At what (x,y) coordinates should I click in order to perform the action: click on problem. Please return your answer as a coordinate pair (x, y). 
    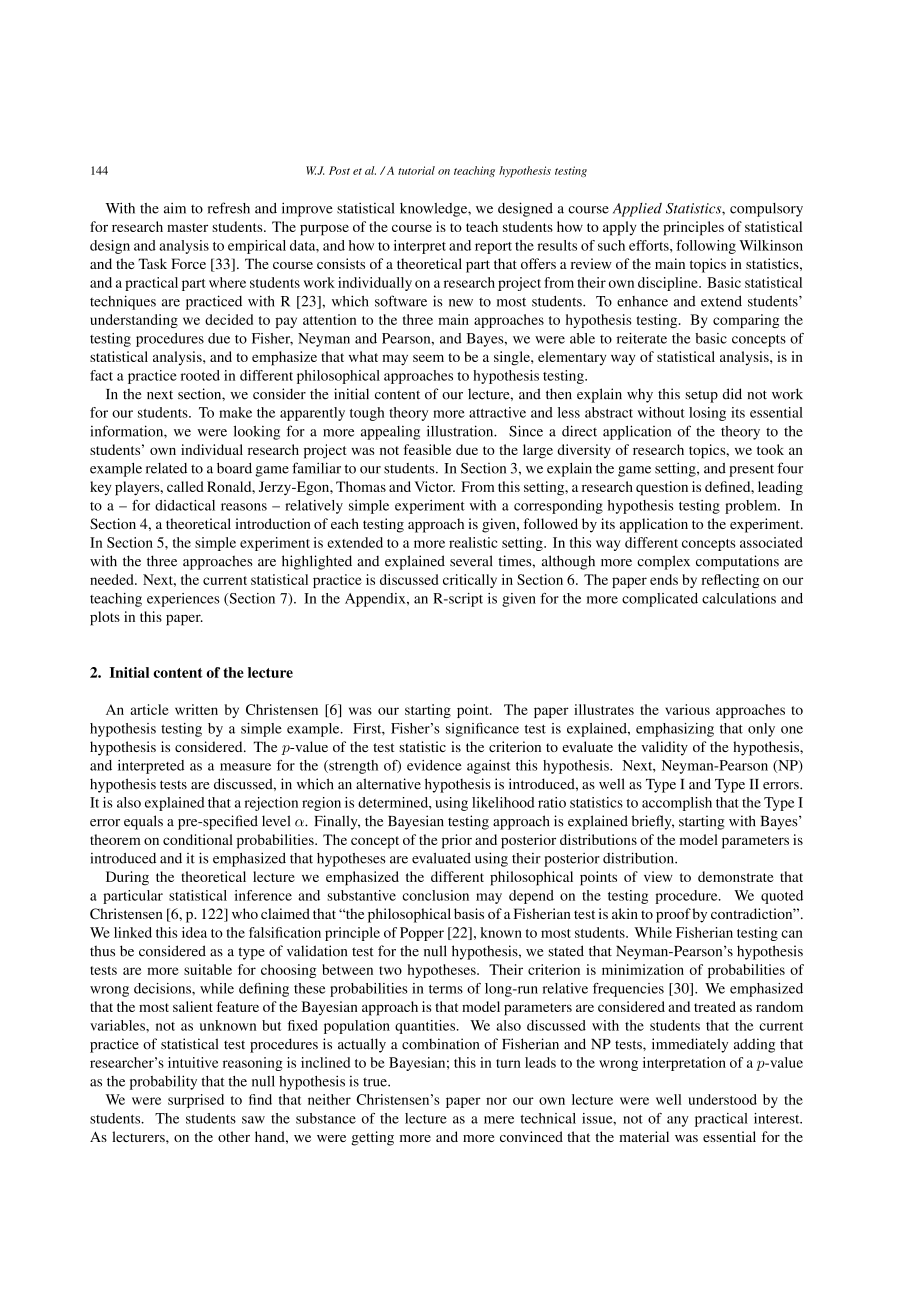
    Looking at the image, I should click on (752, 507).
